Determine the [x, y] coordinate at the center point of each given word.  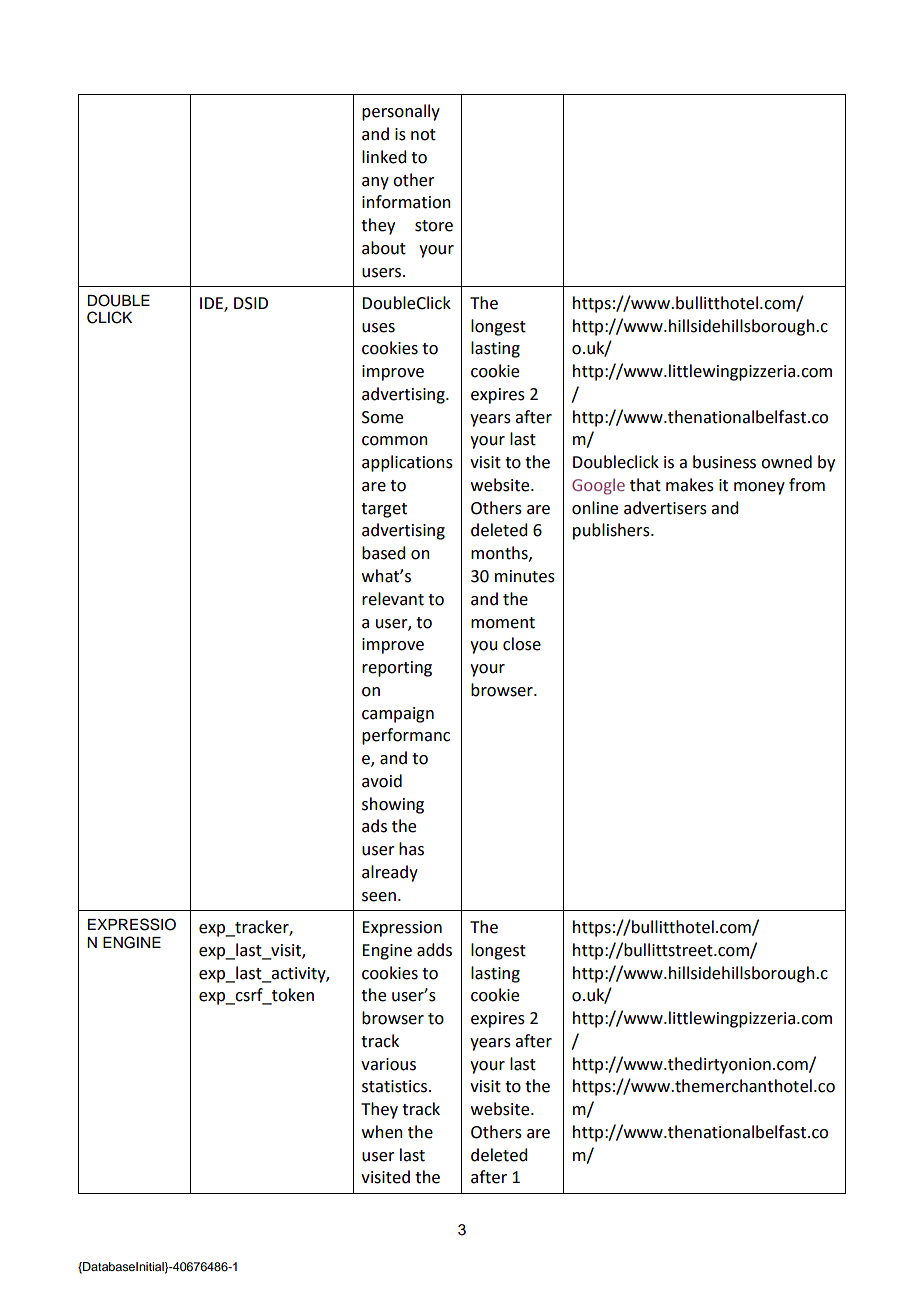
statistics [394, 1086]
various [388, 1064]
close [522, 644]
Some [382, 417]
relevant [393, 599]
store [434, 226]
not [423, 135]
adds [434, 950]
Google [598, 486]
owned [786, 462]
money [759, 488]
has [411, 849]
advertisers [665, 508]
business [724, 462]
